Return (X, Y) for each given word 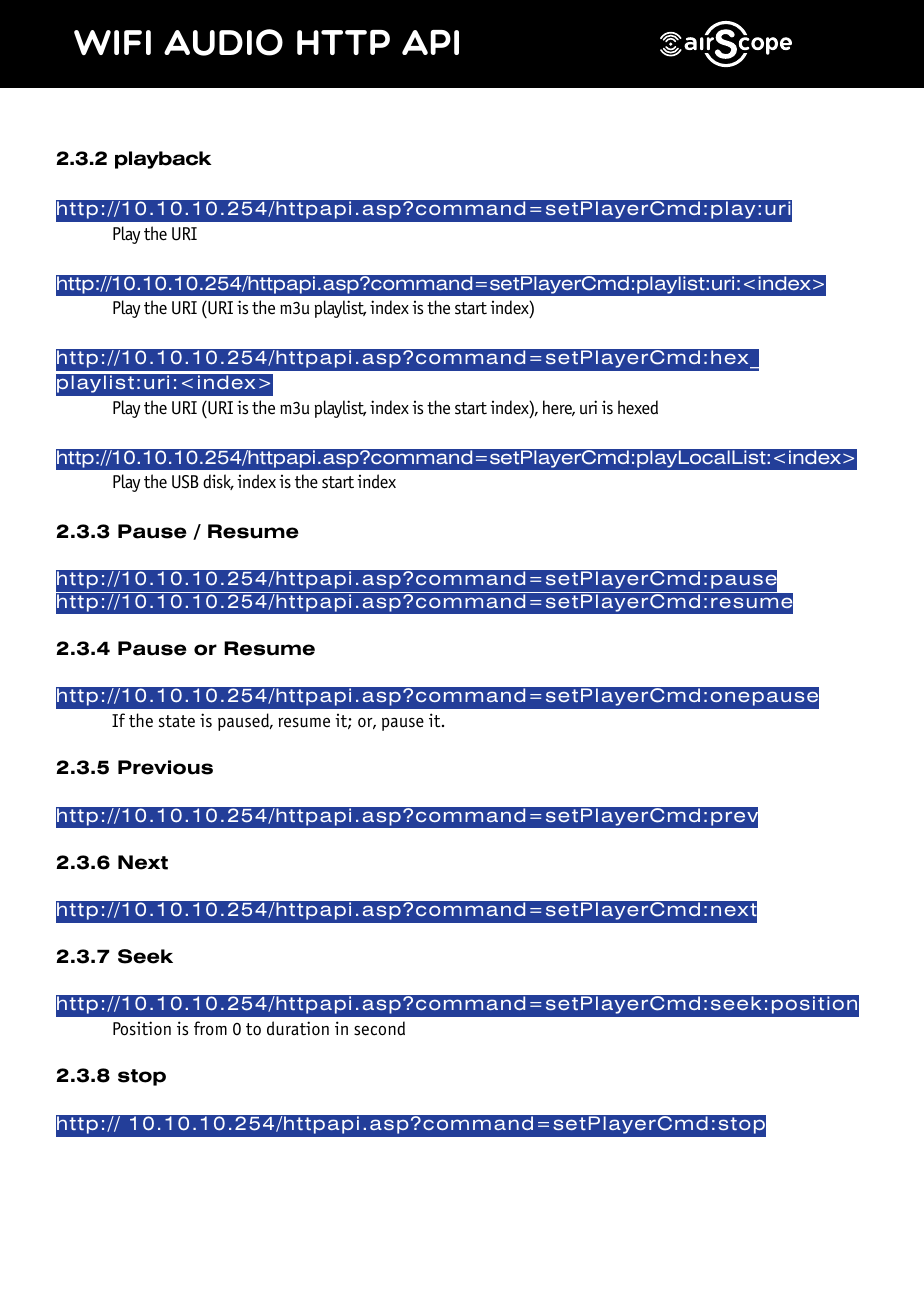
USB (185, 482)
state (177, 721)
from (210, 1028)
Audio (223, 42)
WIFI (112, 42)
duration (298, 1028)
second (379, 1028)
